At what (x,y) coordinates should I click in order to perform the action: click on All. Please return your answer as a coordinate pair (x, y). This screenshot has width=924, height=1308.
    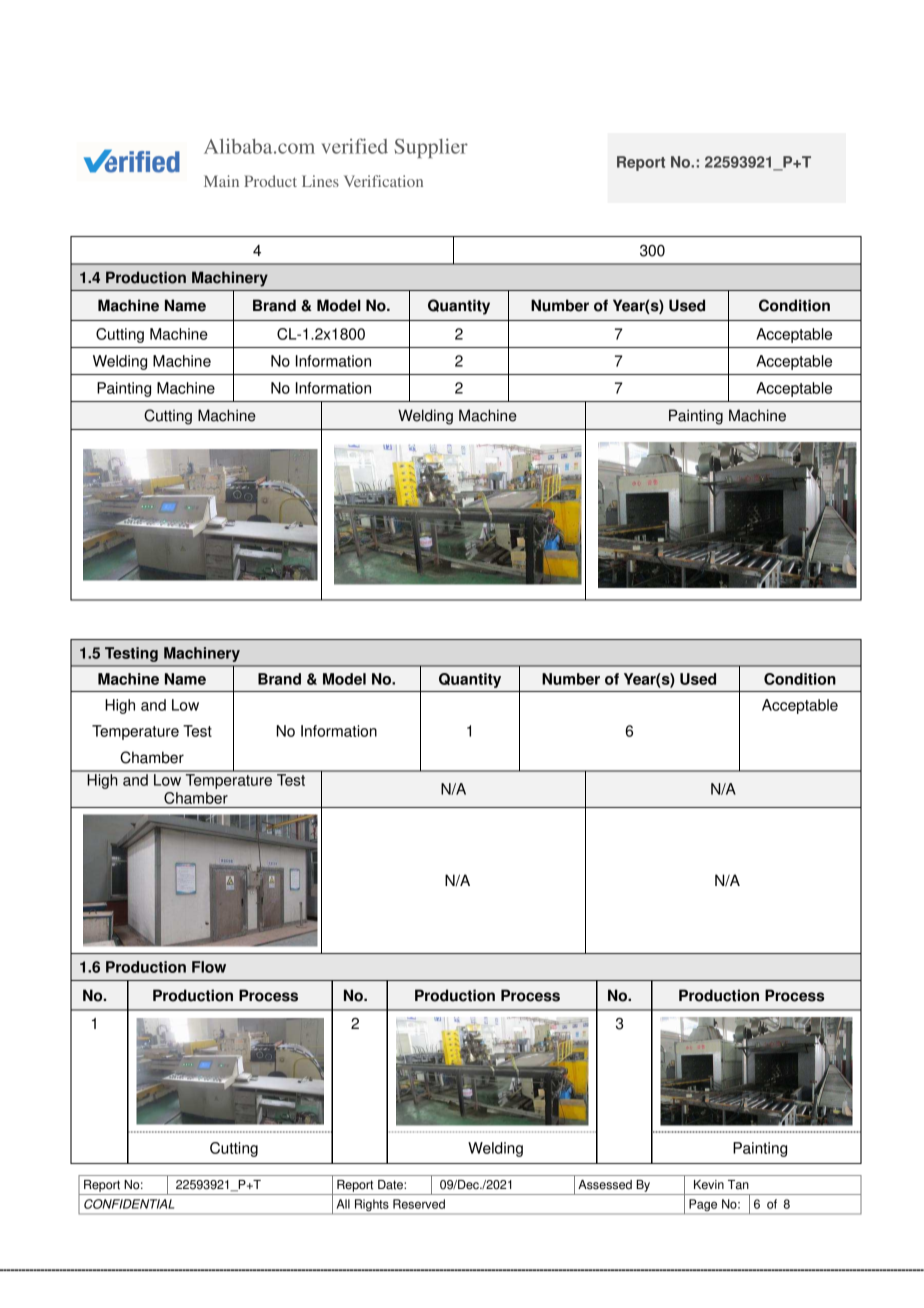
    Looking at the image, I should click on (343, 1204).
